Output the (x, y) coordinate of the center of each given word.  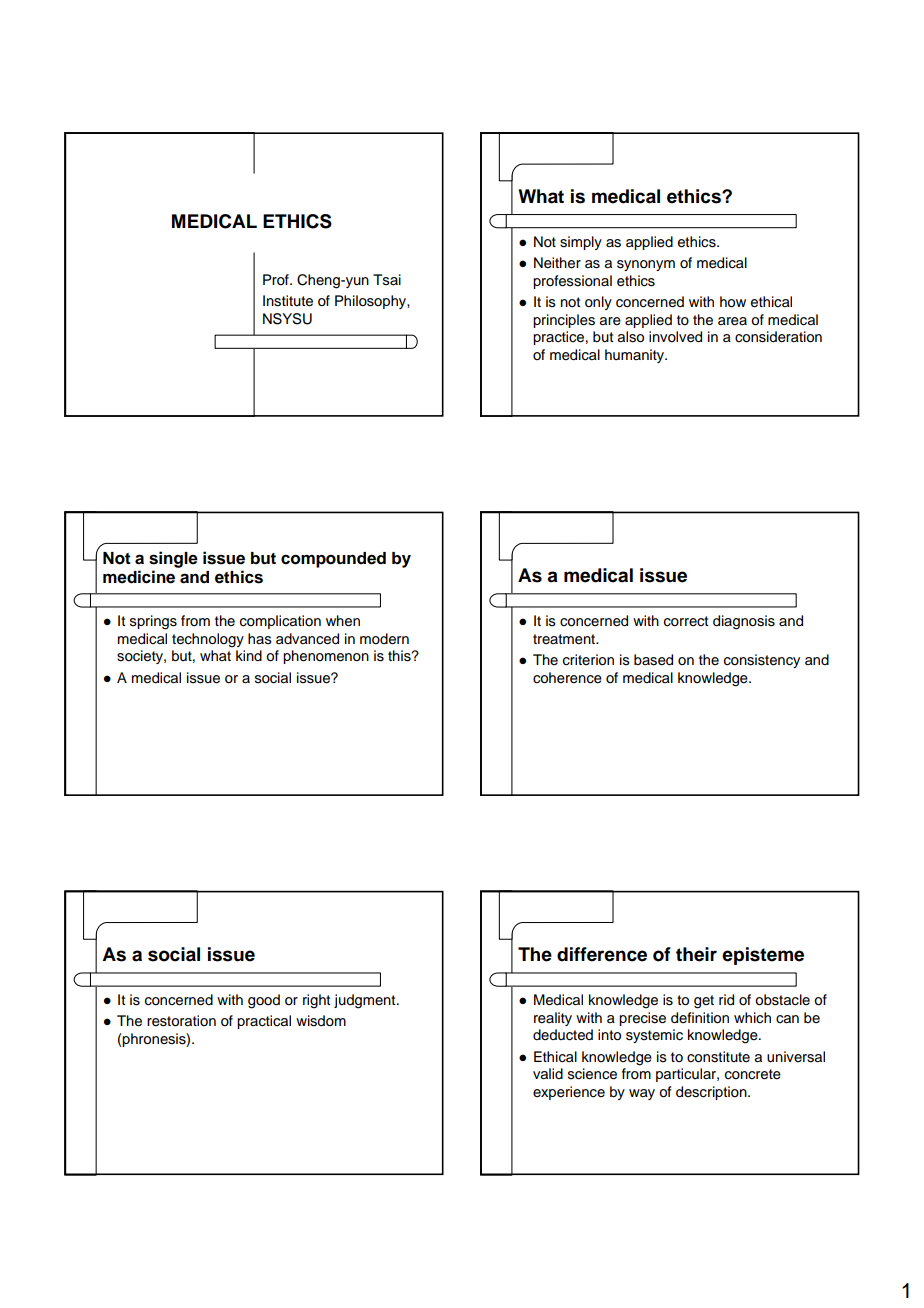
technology (208, 640)
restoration (181, 1021)
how (733, 302)
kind (249, 655)
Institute (288, 301)
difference (602, 954)
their (696, 954)
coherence (567, 678)
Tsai (387, 280)
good (264, 1001)
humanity (636, 356)
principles (564, 321)
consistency (762, 661)
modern (384, 639)
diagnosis (744, 622)
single (173, 559)
